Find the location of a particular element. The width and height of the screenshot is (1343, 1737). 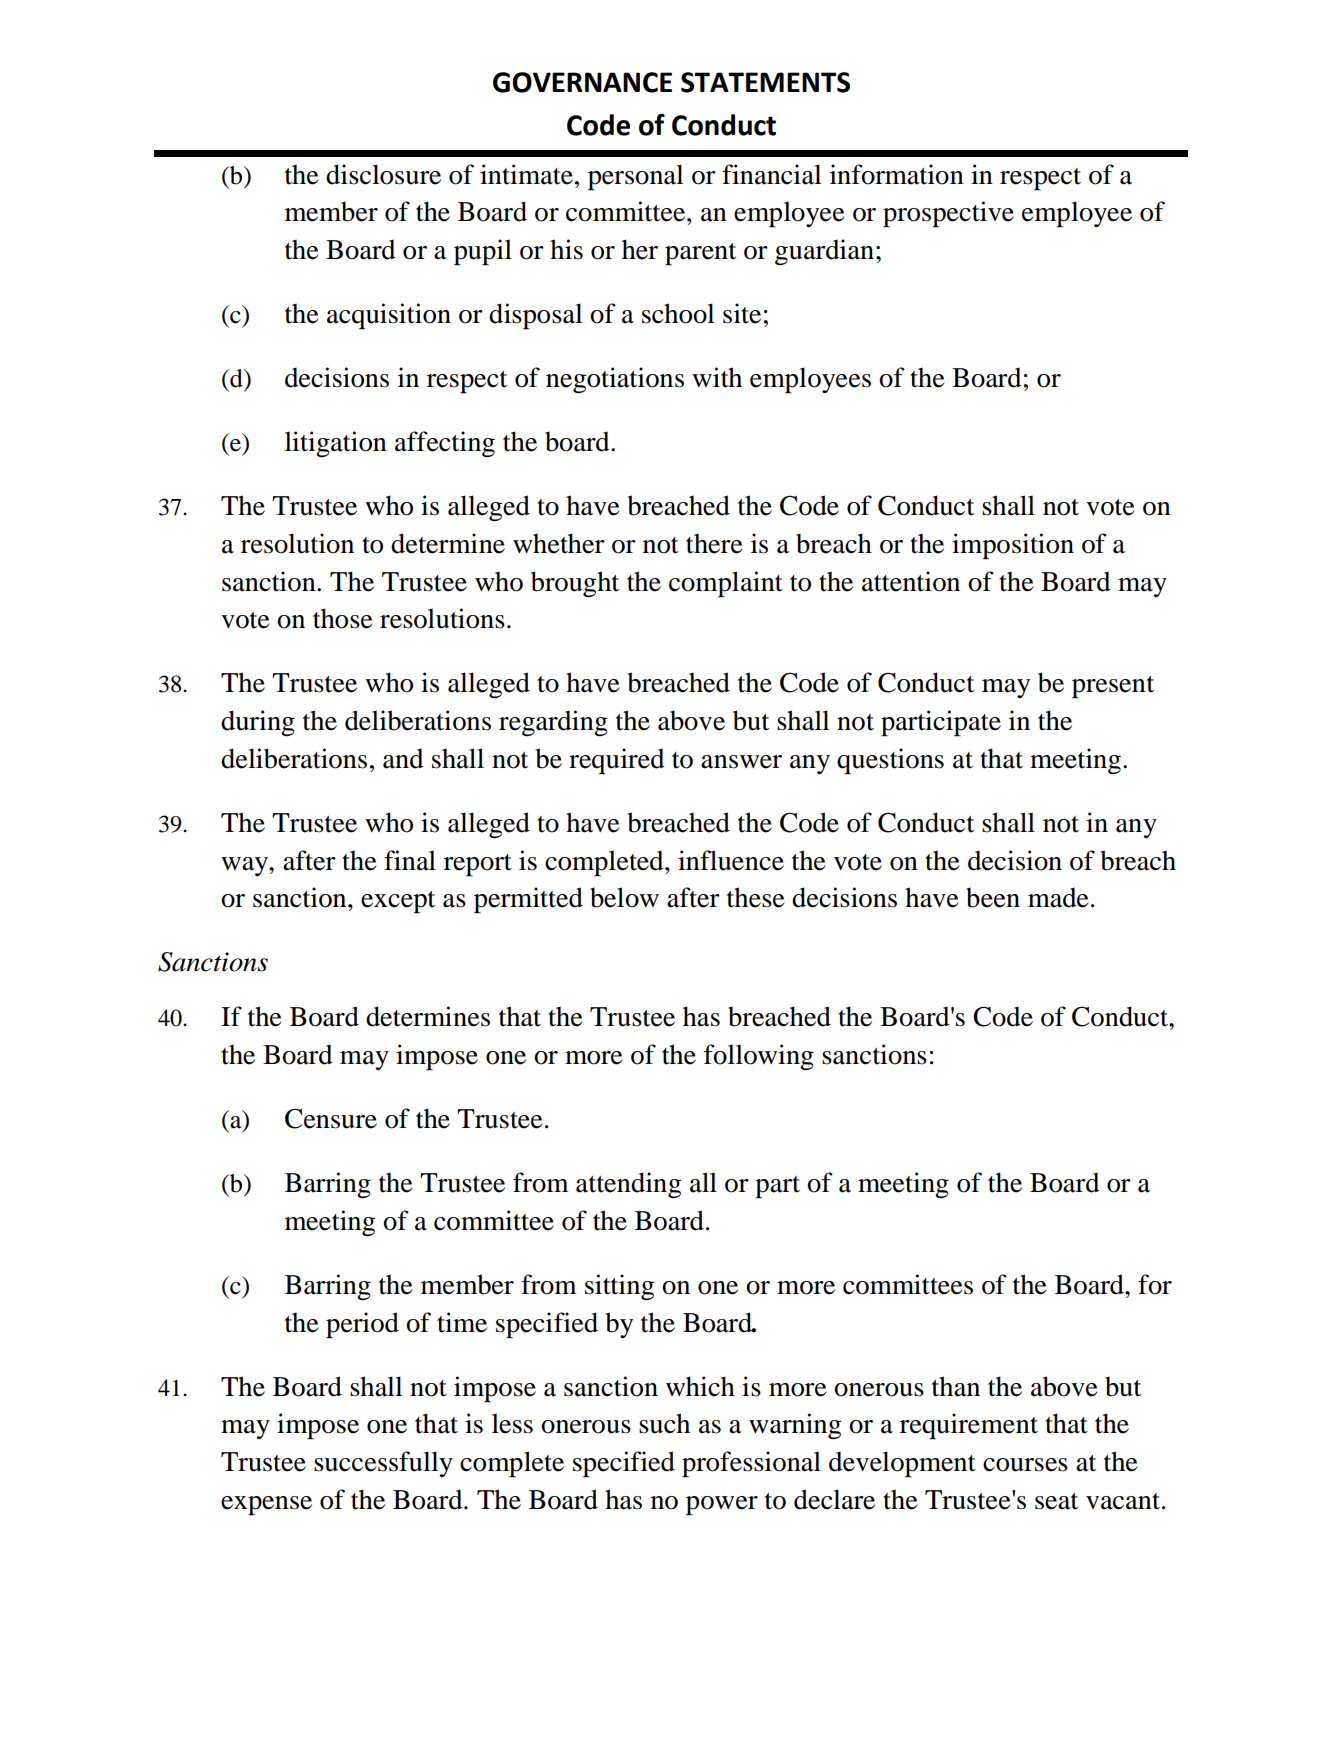

present is located at coordinates (1113, 687).
